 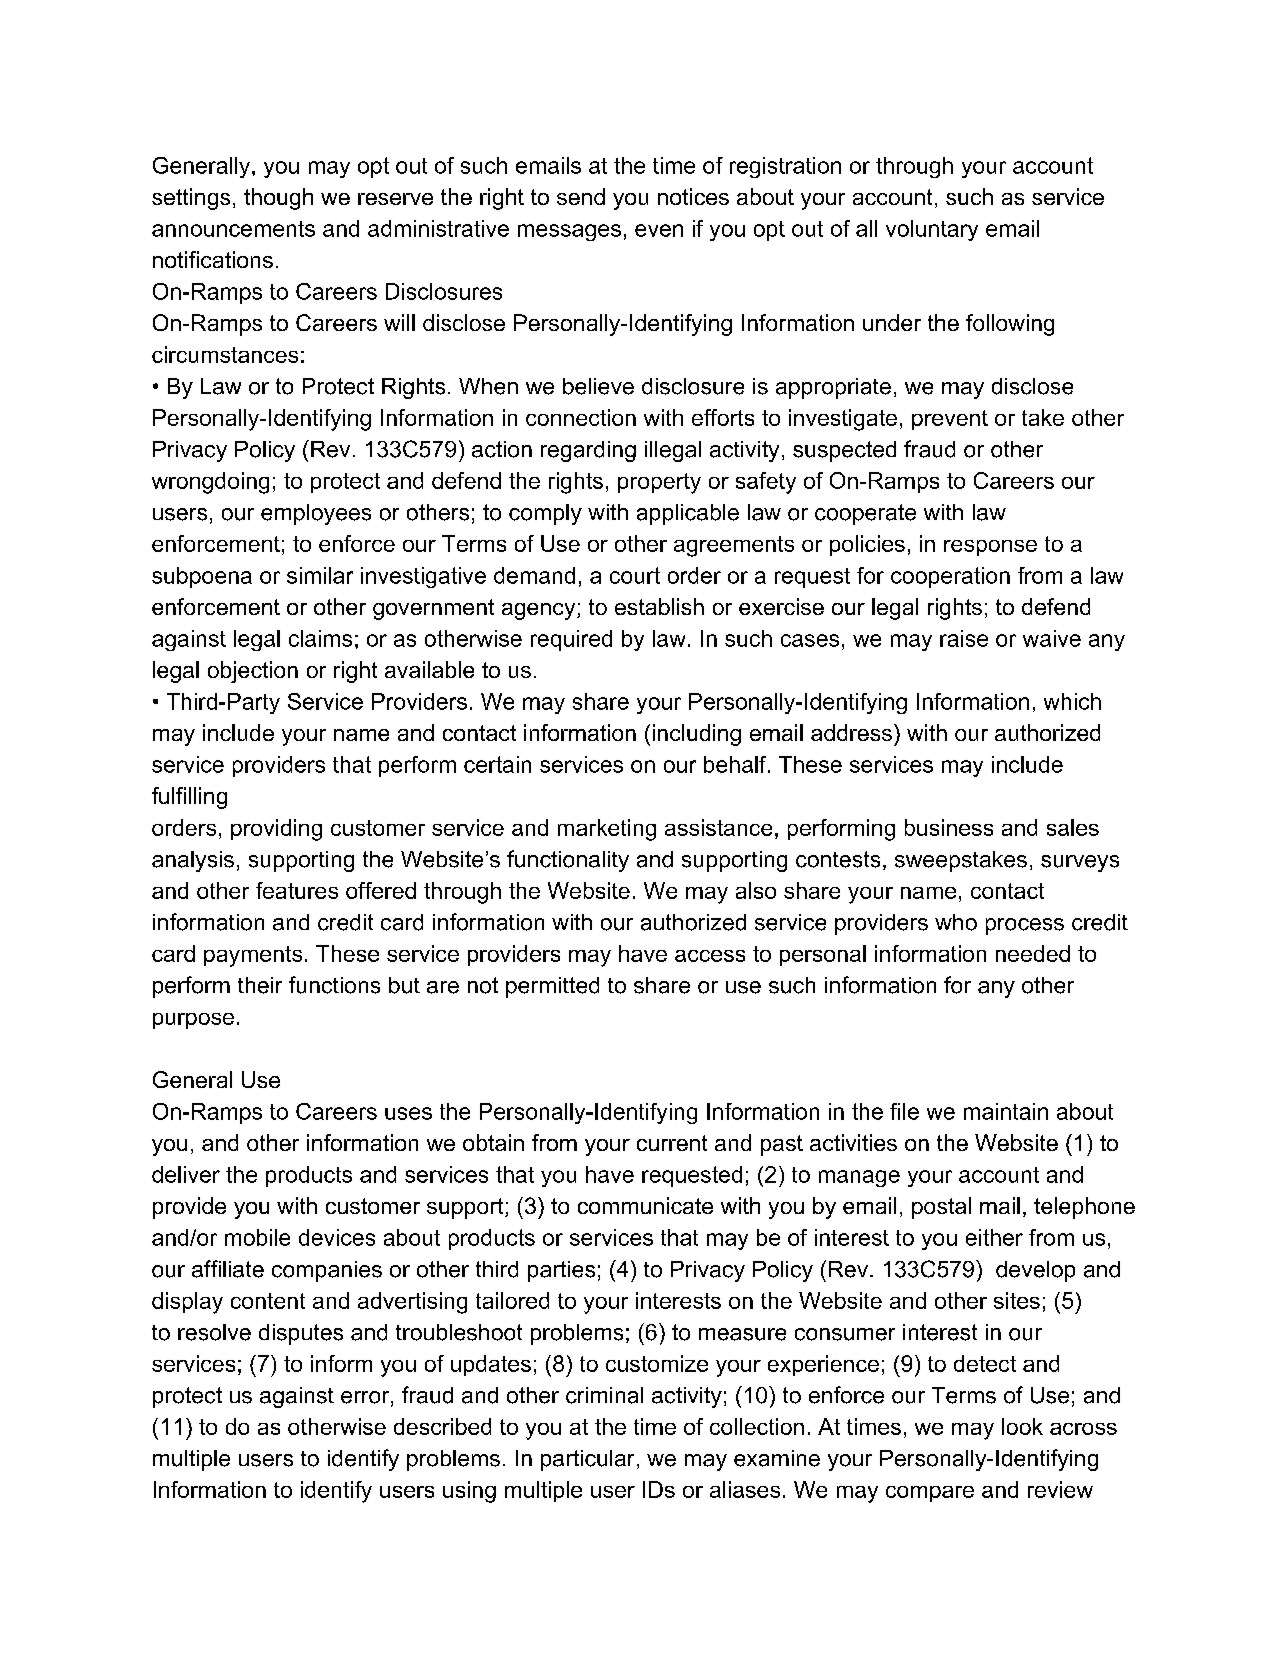 I want to click on particular, so click(x=587, y=1460).
